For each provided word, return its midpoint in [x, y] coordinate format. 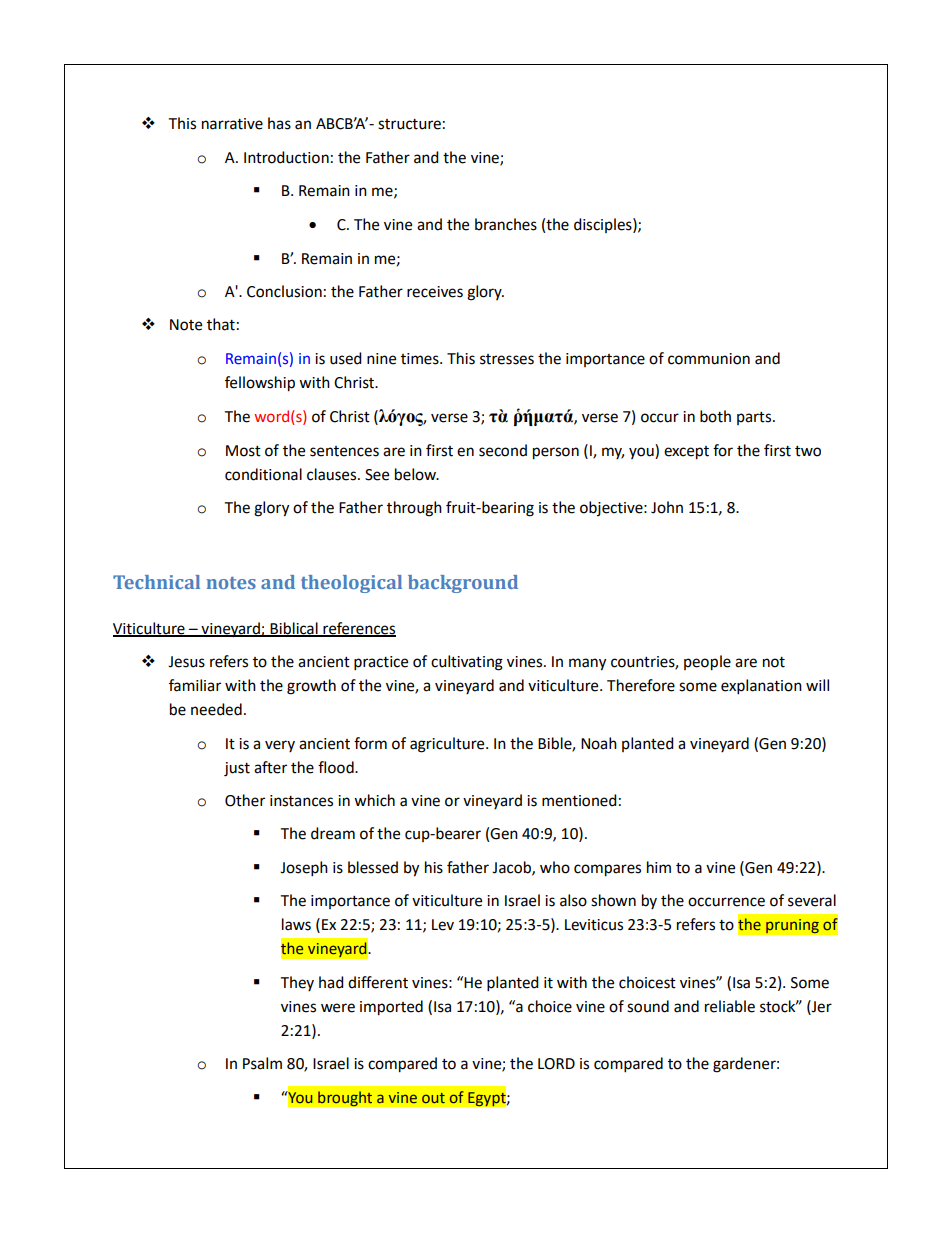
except [686, 453]
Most [243, 451]
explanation [761, 687]
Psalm [262, 1063]
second [503, 450]
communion [709, 359]
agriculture [448, 745]
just [237, 769]
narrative [232, 124]
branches [506, 224]
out [433, 1098]
